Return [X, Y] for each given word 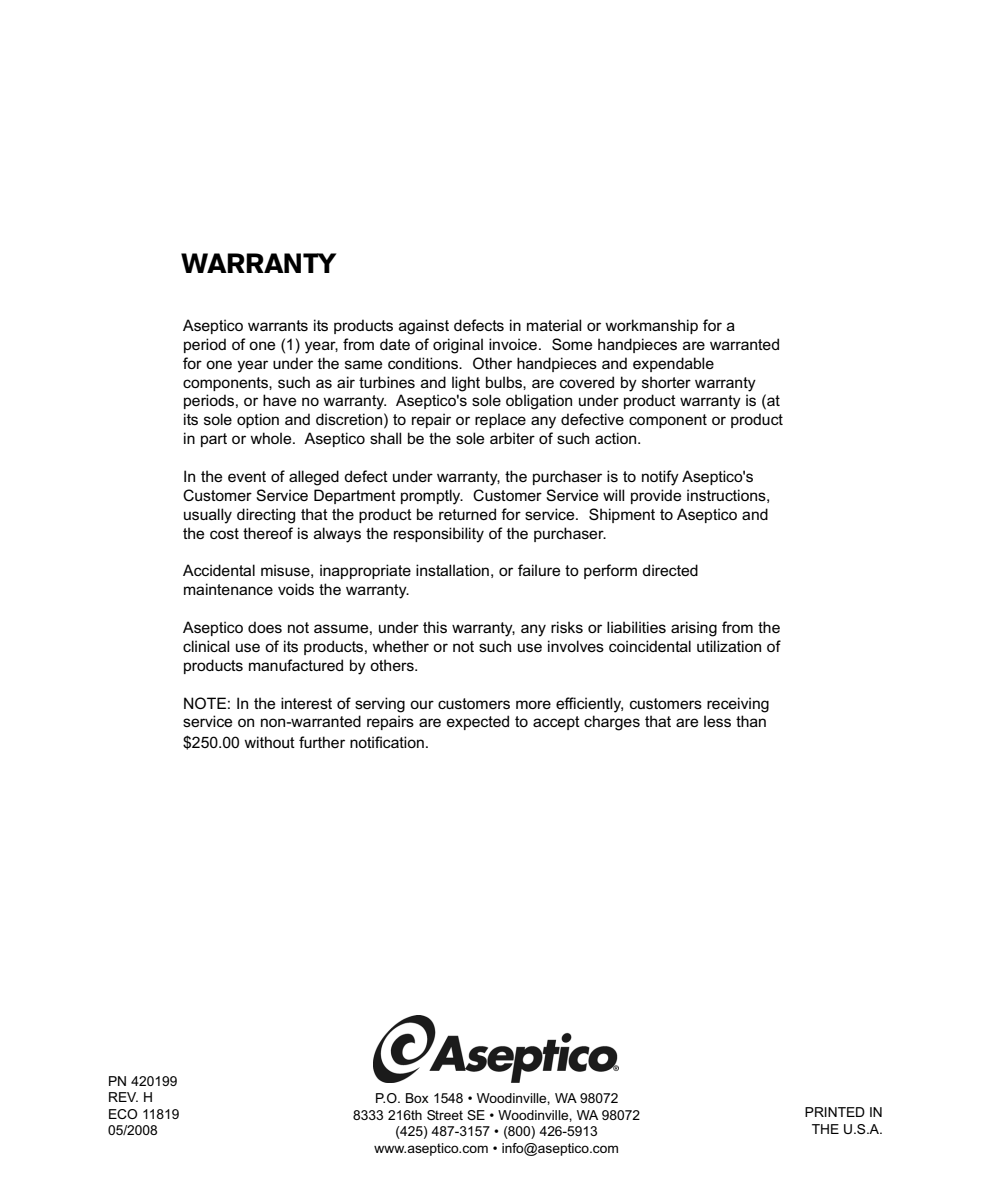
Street [445, 1115]
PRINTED [835, 1112]
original [458, 346]
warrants [278, 325]
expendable [673, 364]
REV [123, 1097]
